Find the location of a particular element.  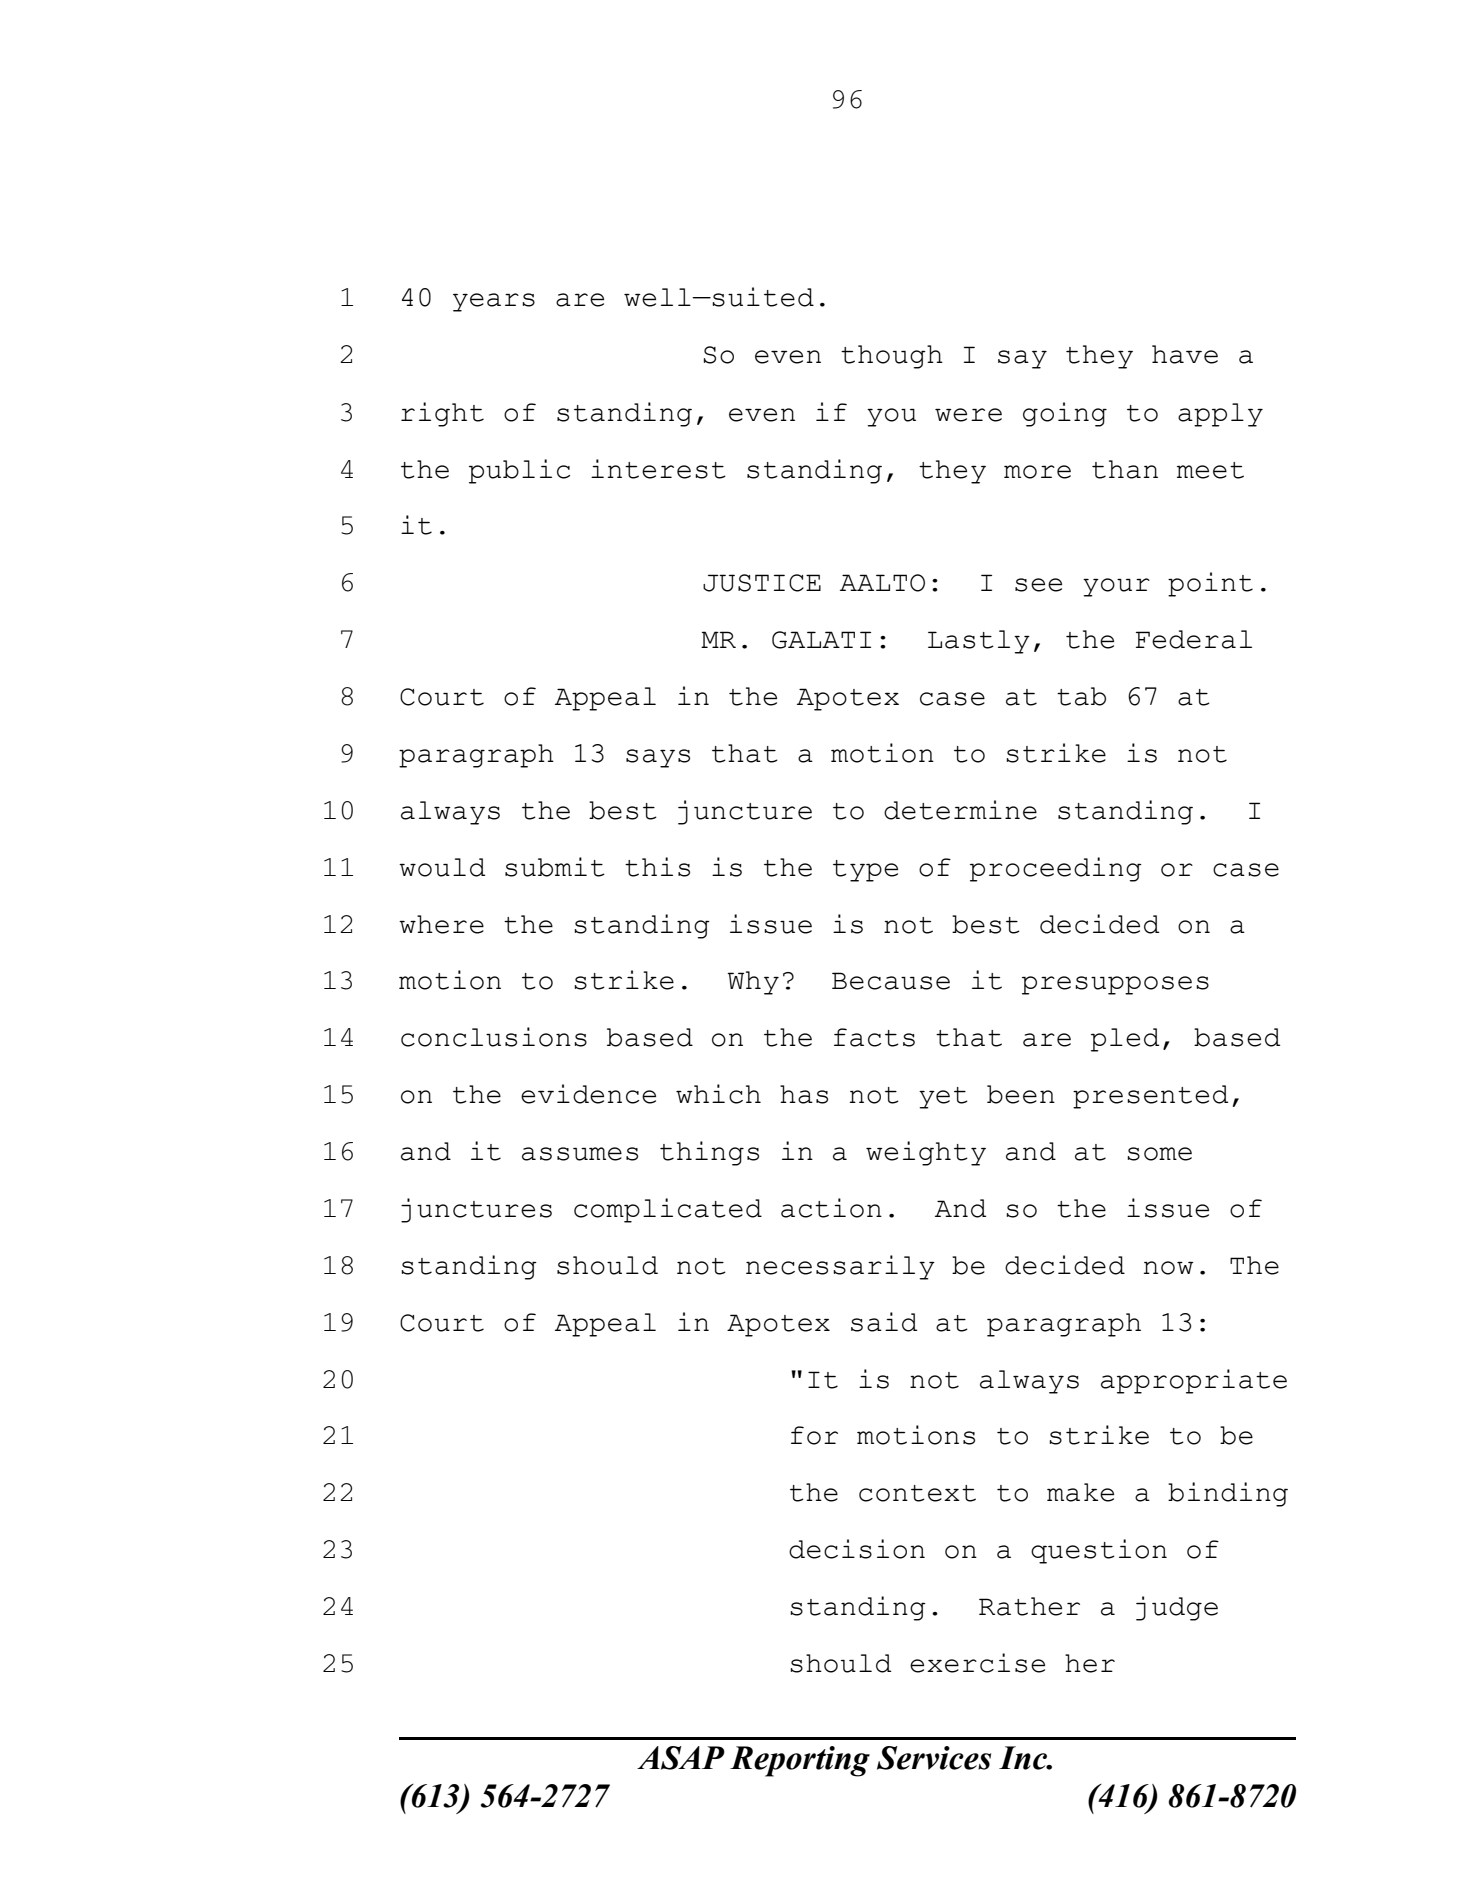

though is located at coordinates (892, 357).
